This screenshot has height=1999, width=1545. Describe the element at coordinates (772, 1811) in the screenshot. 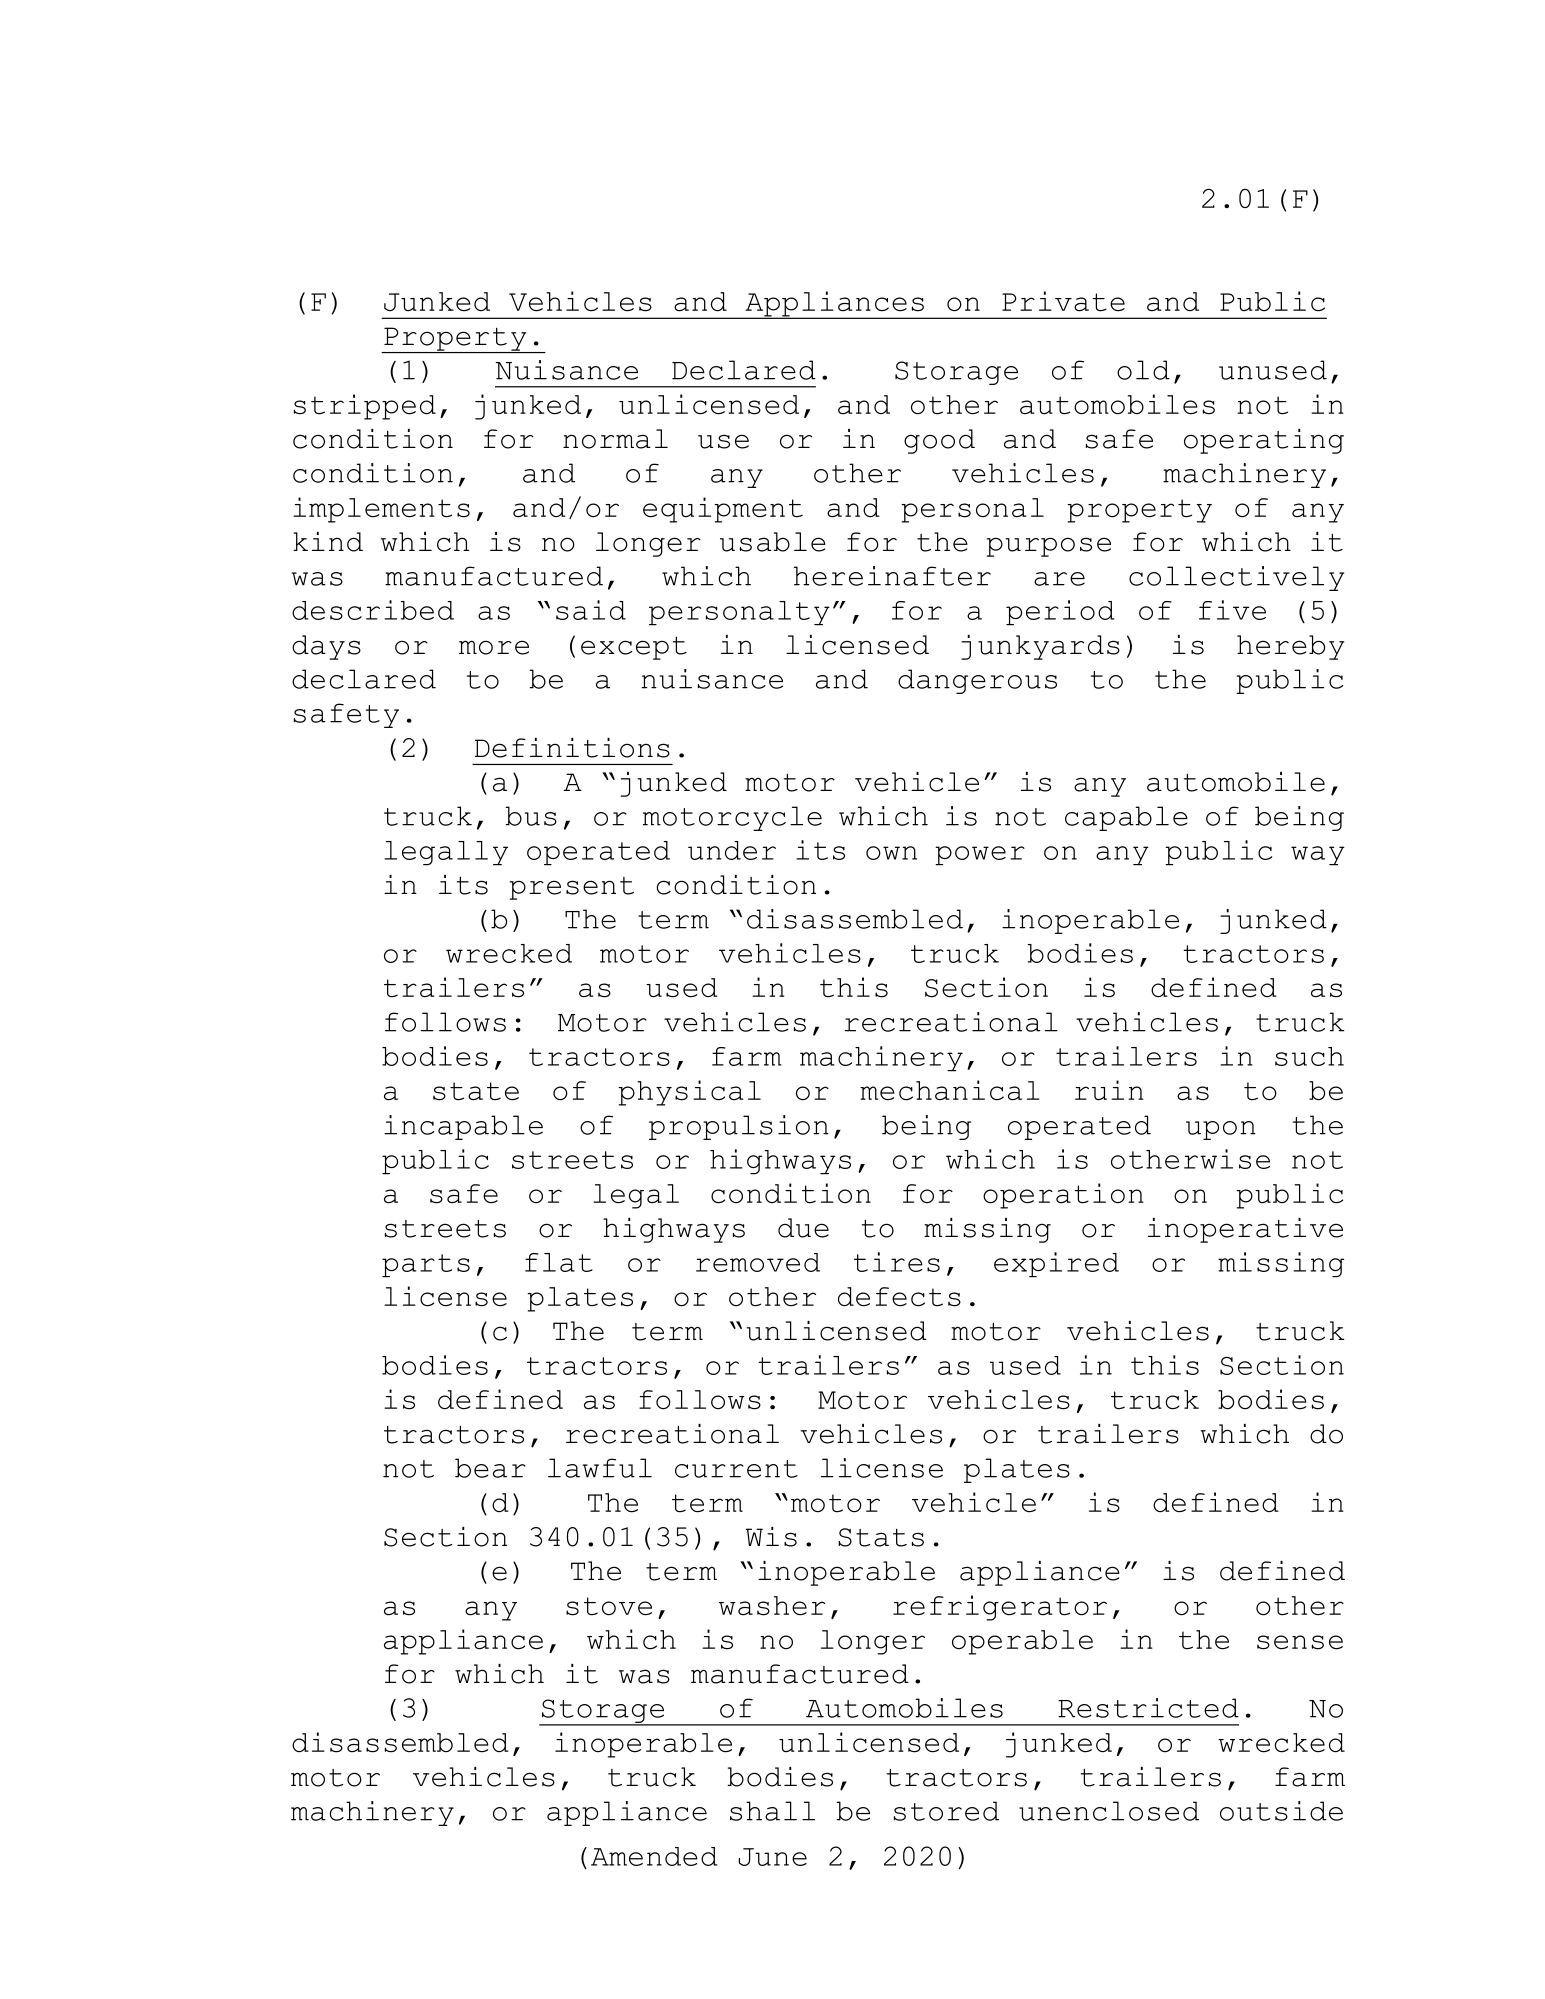

I see `shall` at that location.
